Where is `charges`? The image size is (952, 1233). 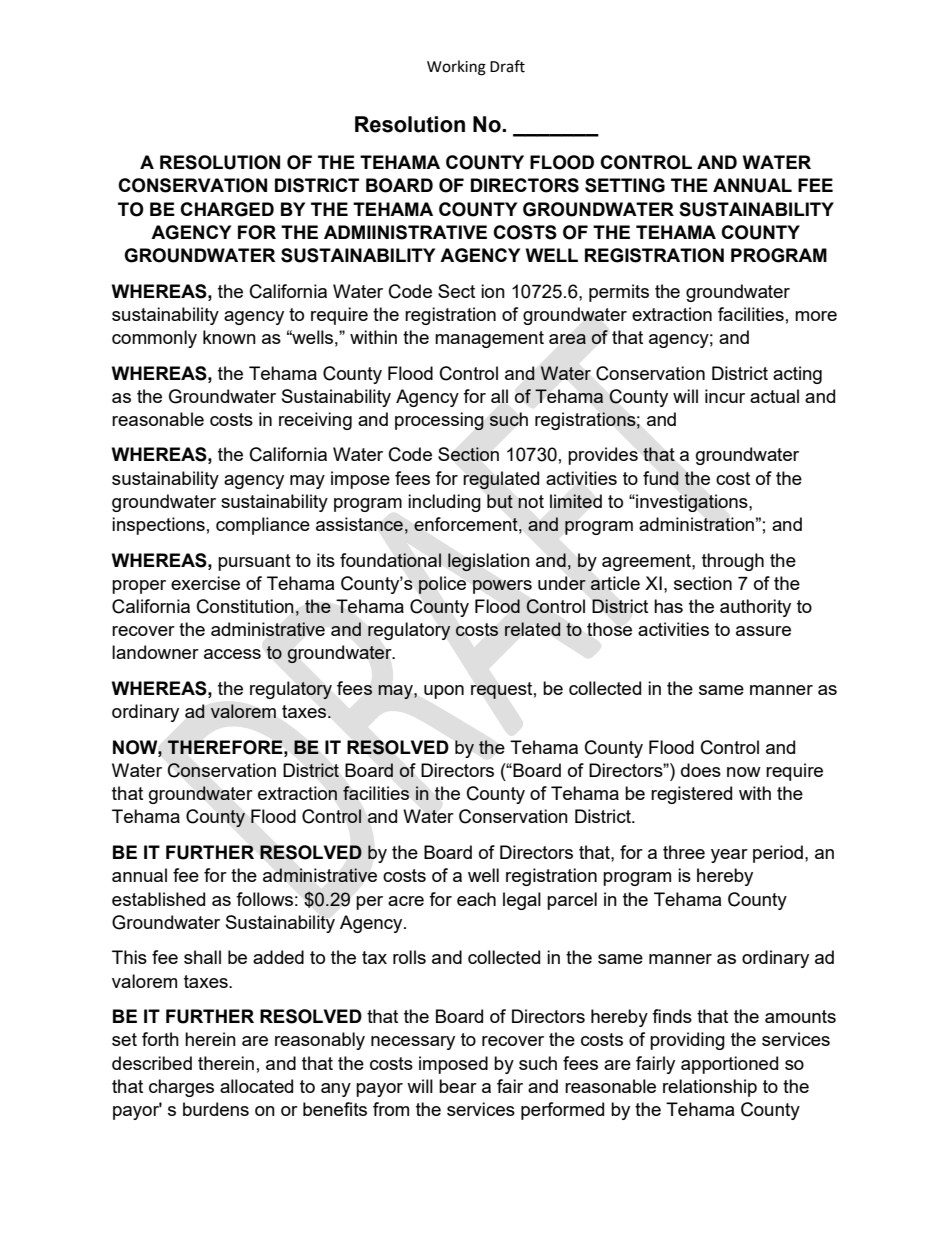
charges is located at coordinates (181, 1088).
